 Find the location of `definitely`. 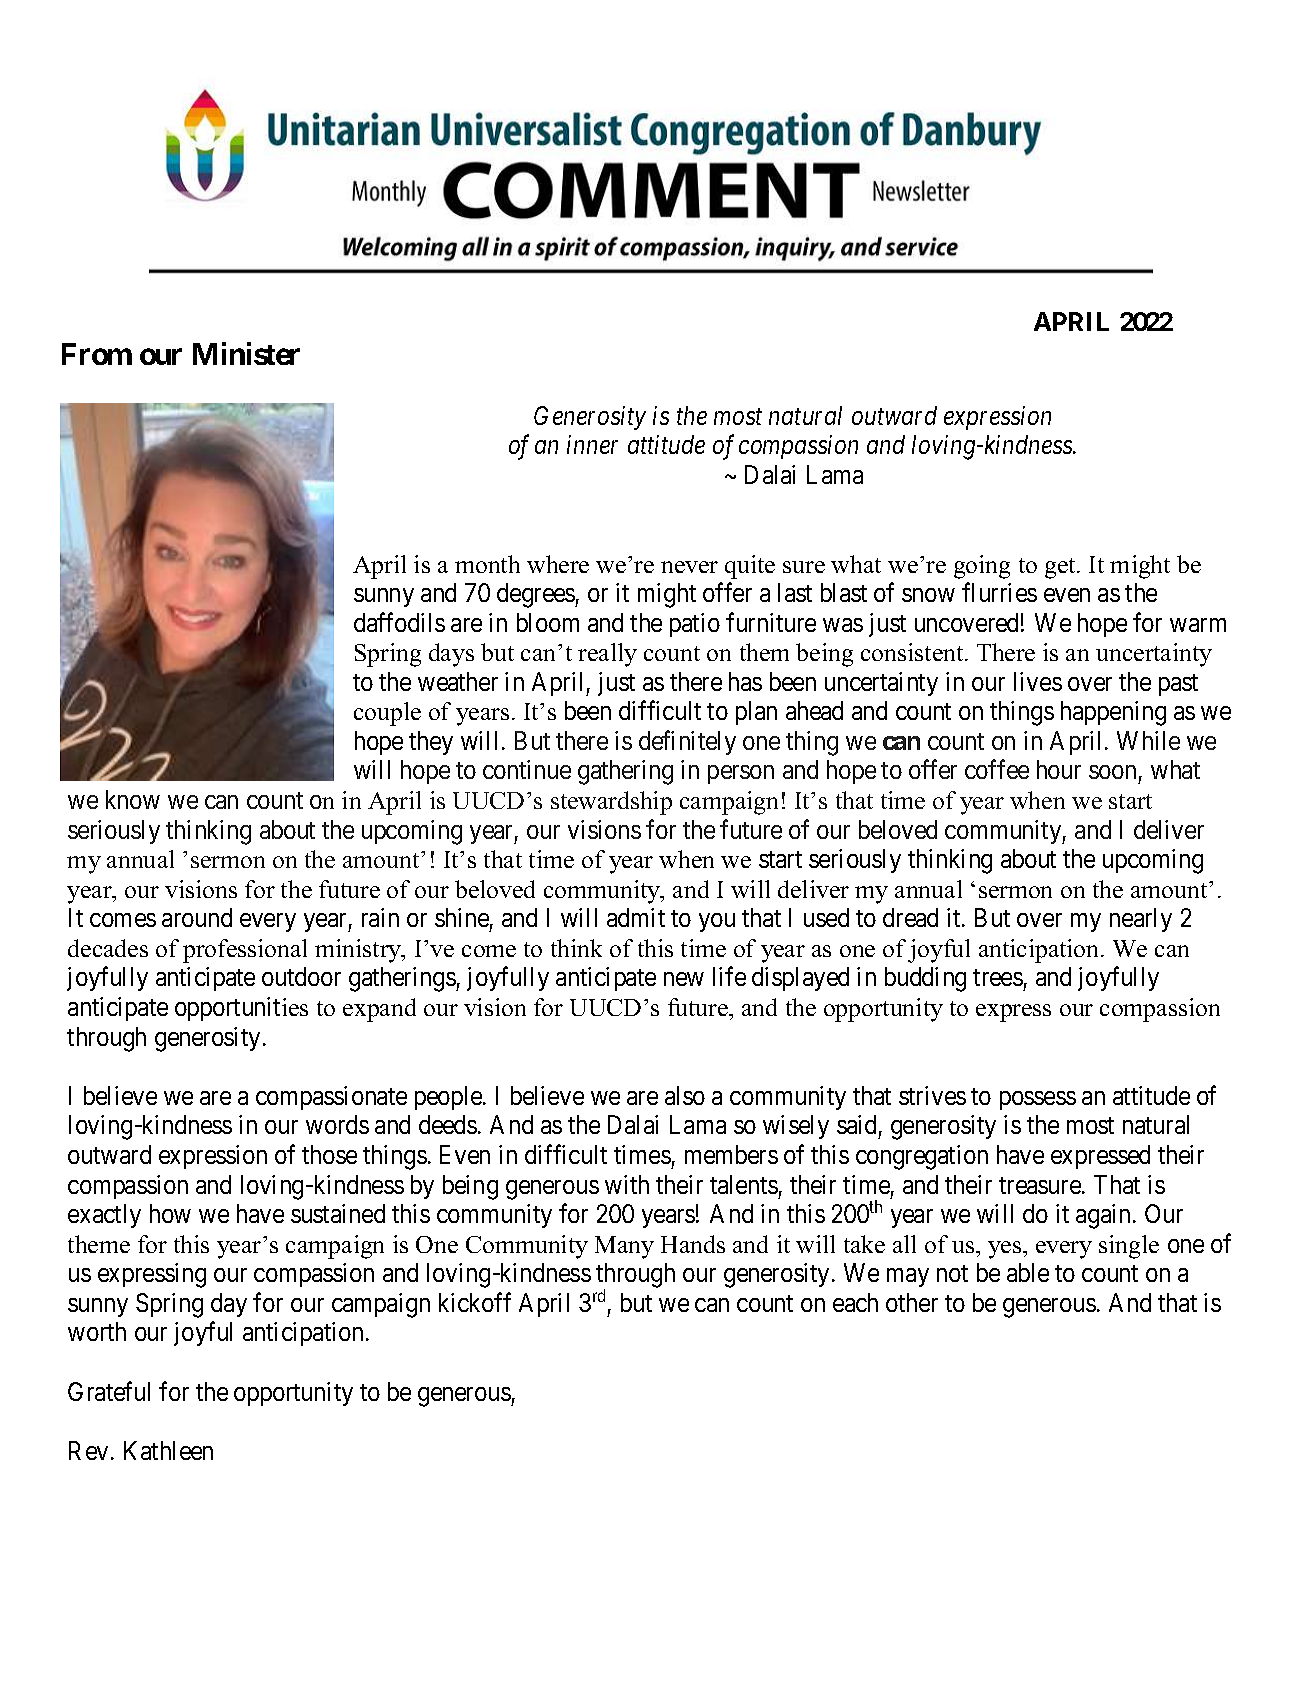

definitely is located at coordinates (687, 742).
